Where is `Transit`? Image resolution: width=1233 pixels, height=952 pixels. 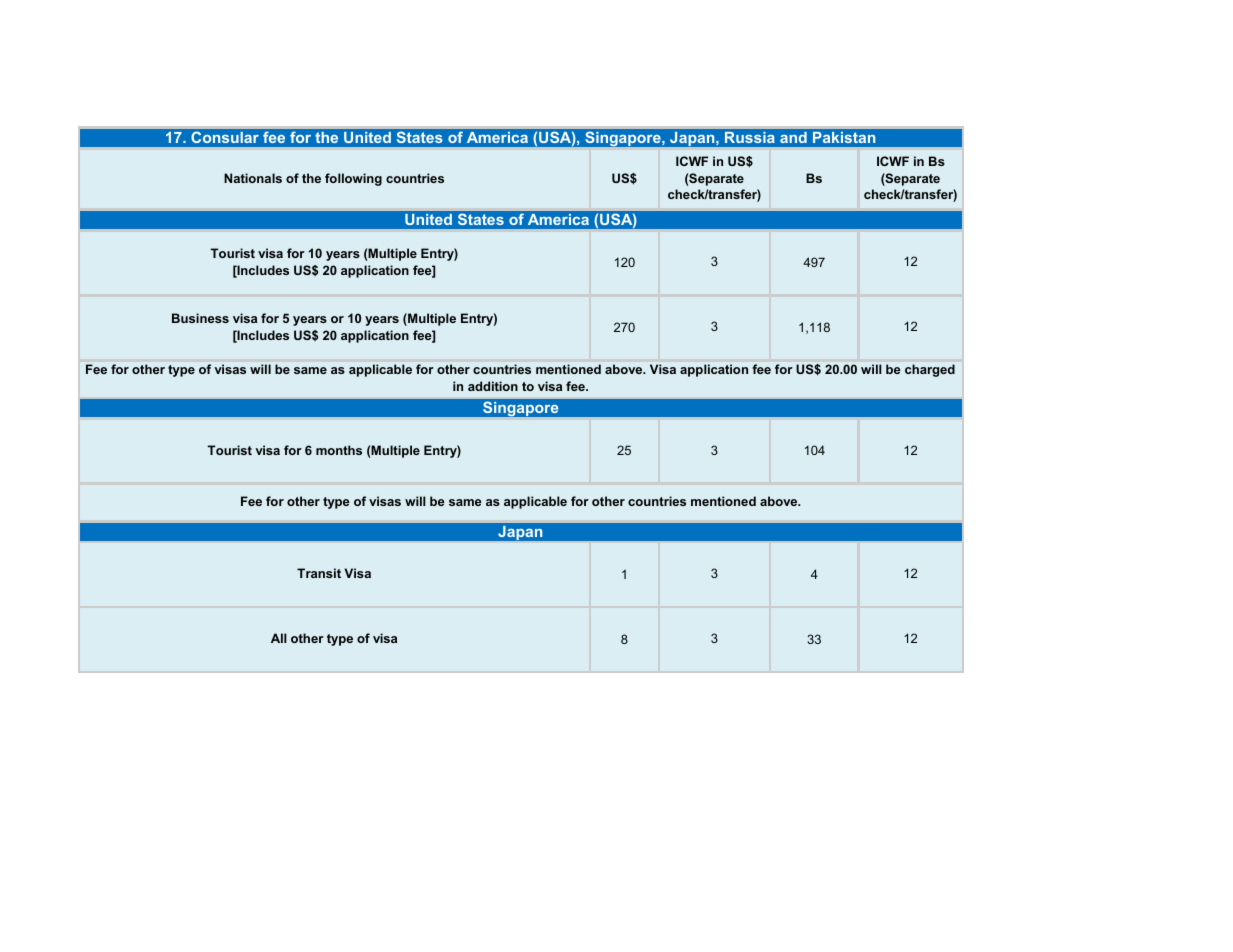
Transit is located at coordinates (319, 573).
